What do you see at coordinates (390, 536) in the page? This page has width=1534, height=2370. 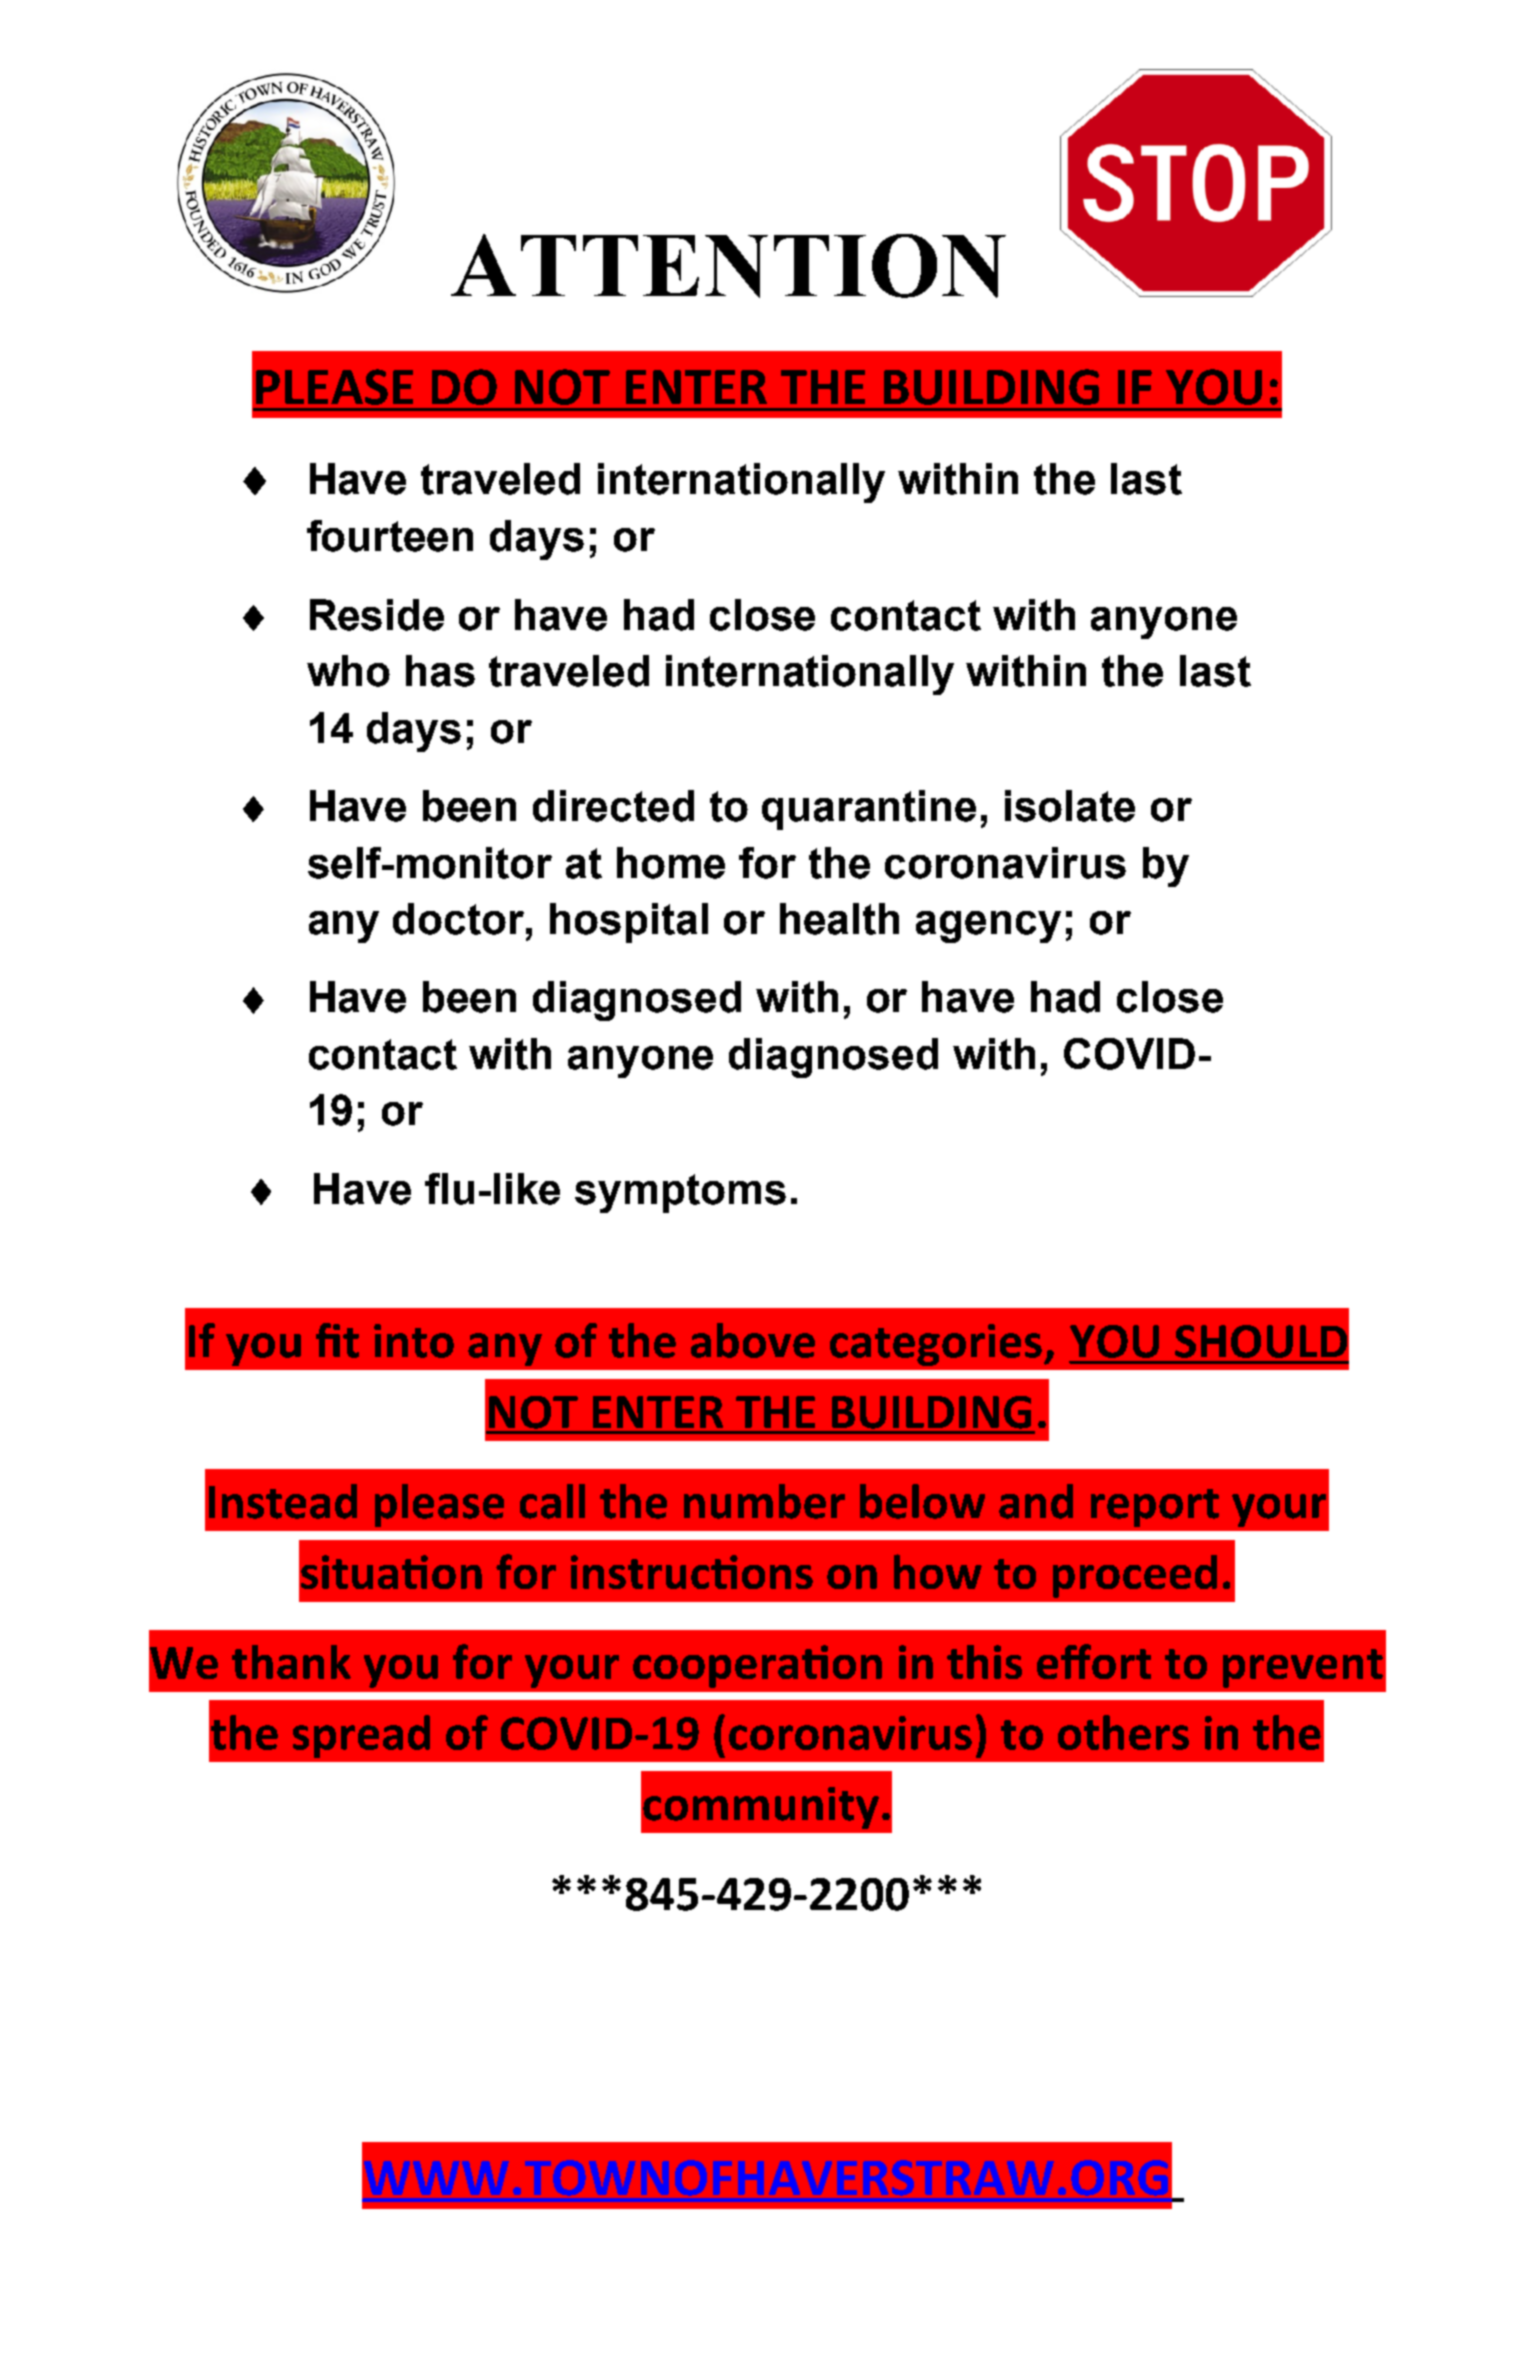 I see `fourteen` at bounding box center [390, 536].
